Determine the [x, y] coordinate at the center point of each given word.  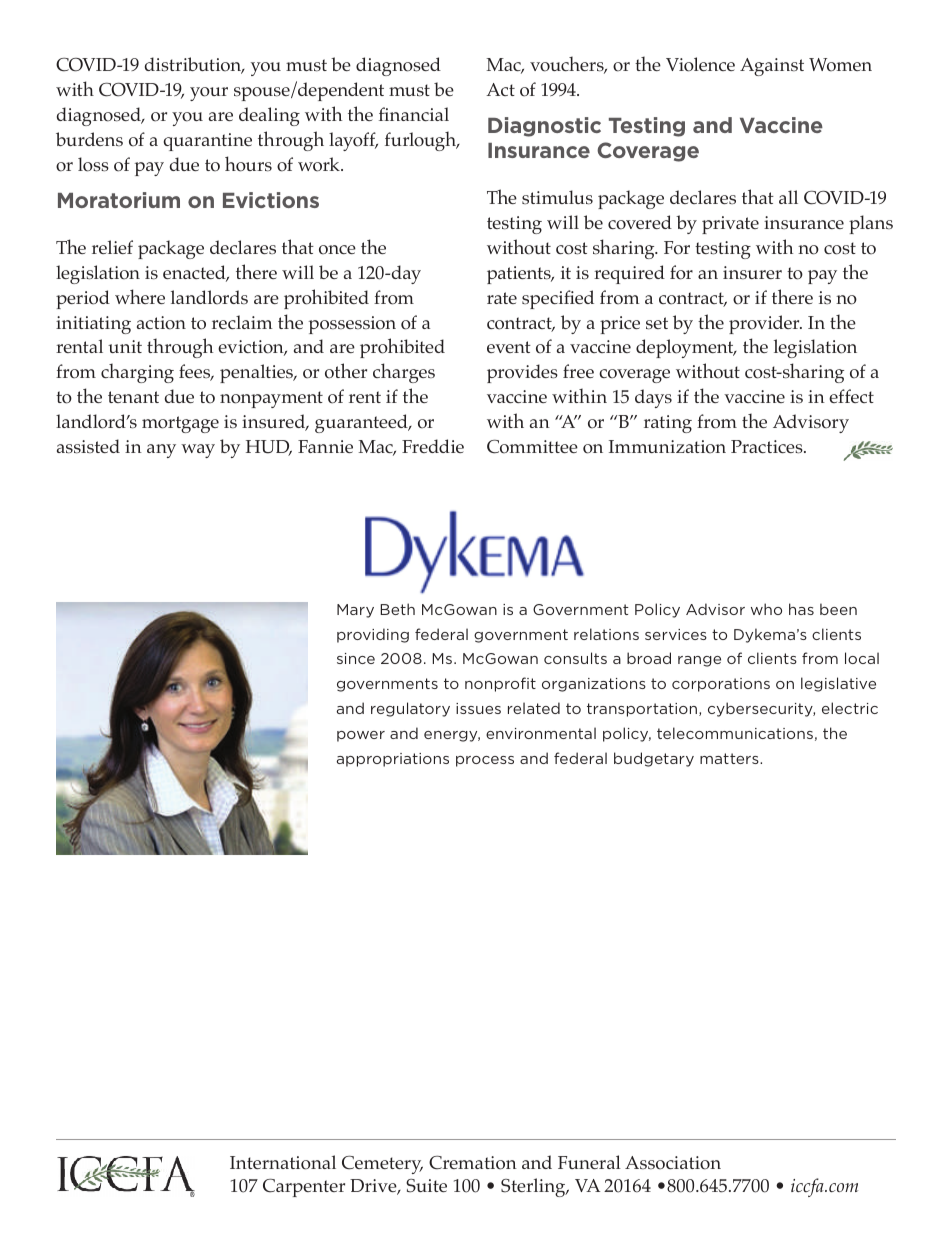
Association [673, 1163]
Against [772, 67]
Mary [355, 611]
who [766, 609]
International [283, 1162]
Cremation [473, 1163]
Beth [398, 609]
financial [414, 114]
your [209, 94]
